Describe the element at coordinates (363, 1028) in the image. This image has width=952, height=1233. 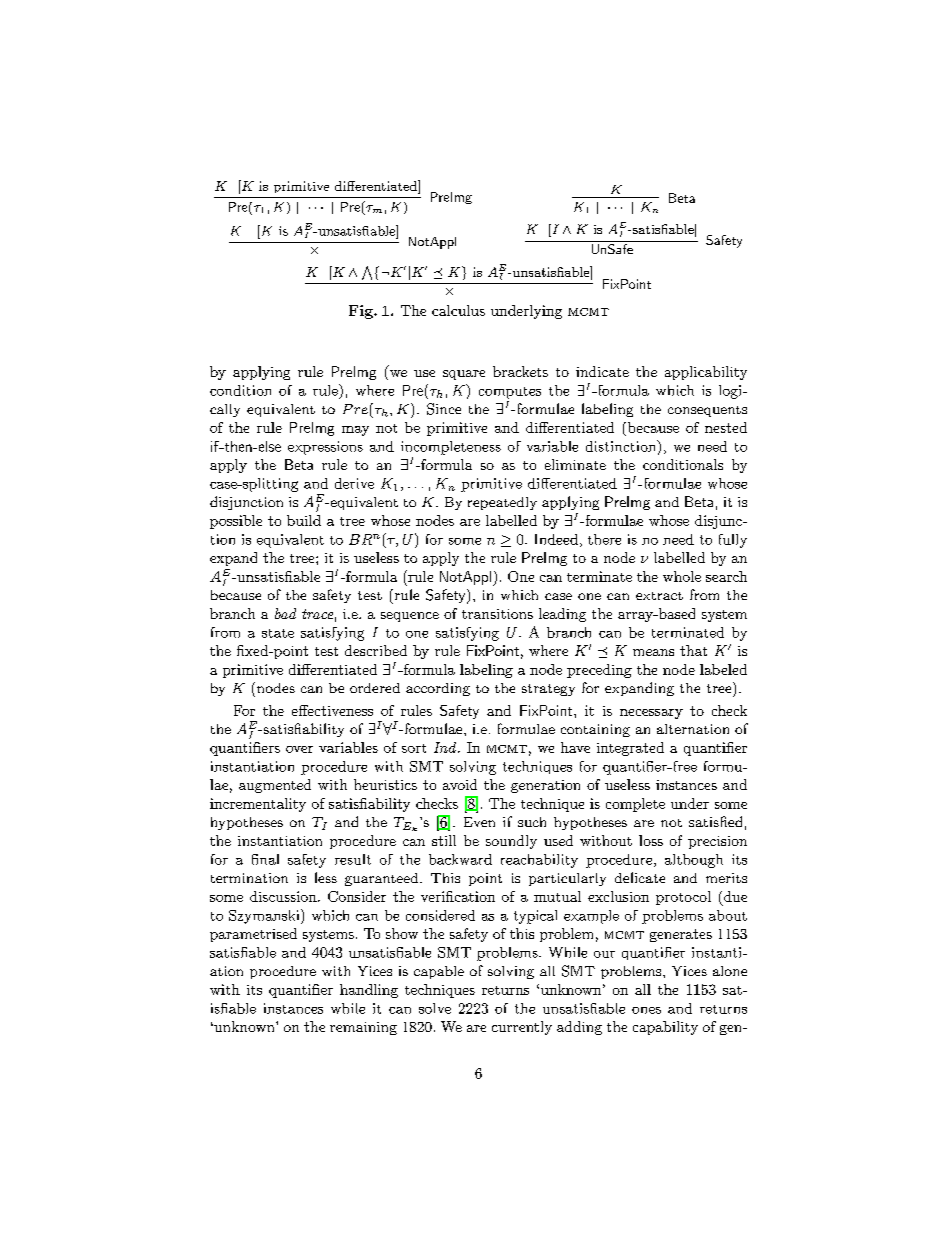
I see `remaining` at that location.
